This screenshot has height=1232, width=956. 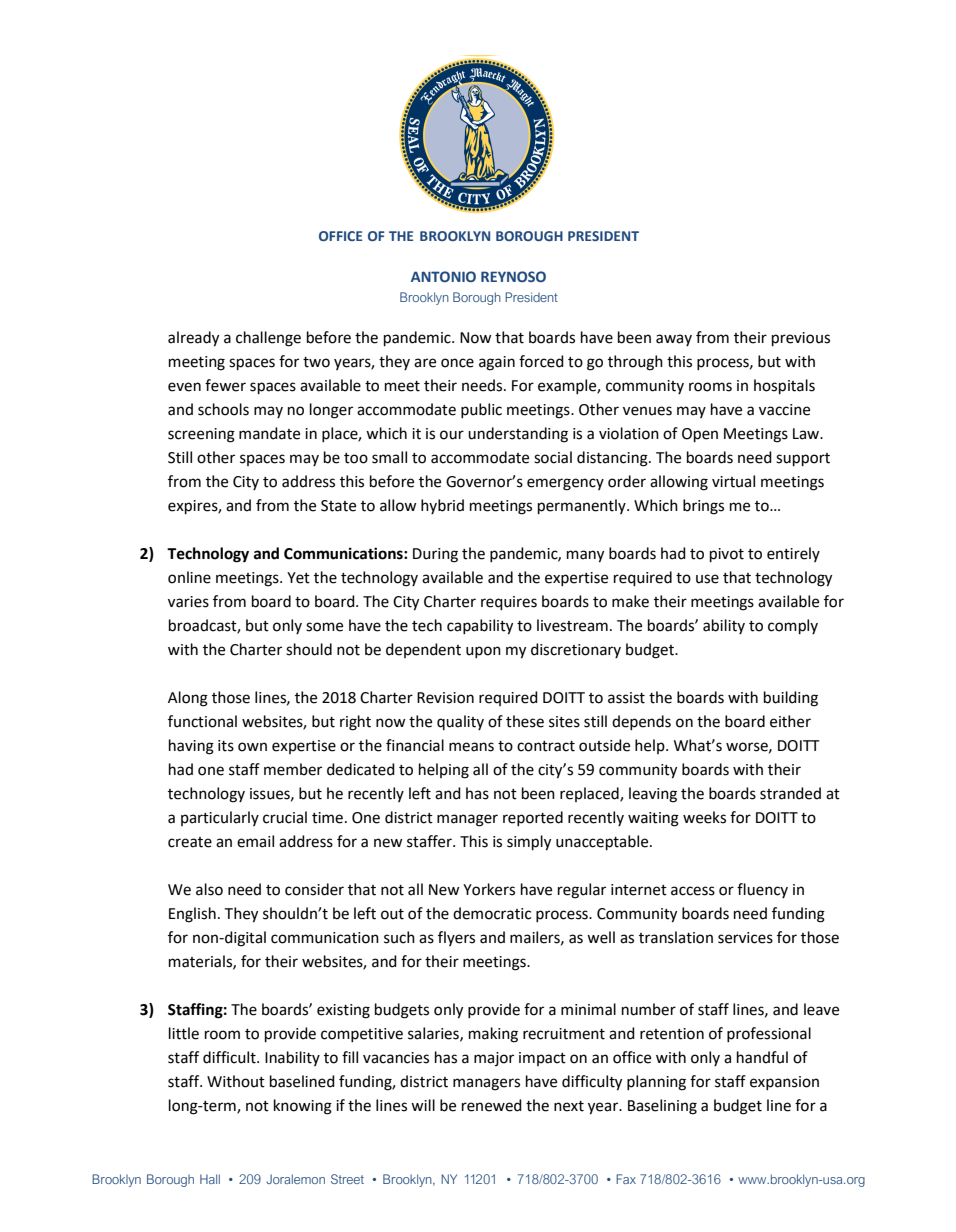 I want to click on reported, so click(x=533, y=818).
